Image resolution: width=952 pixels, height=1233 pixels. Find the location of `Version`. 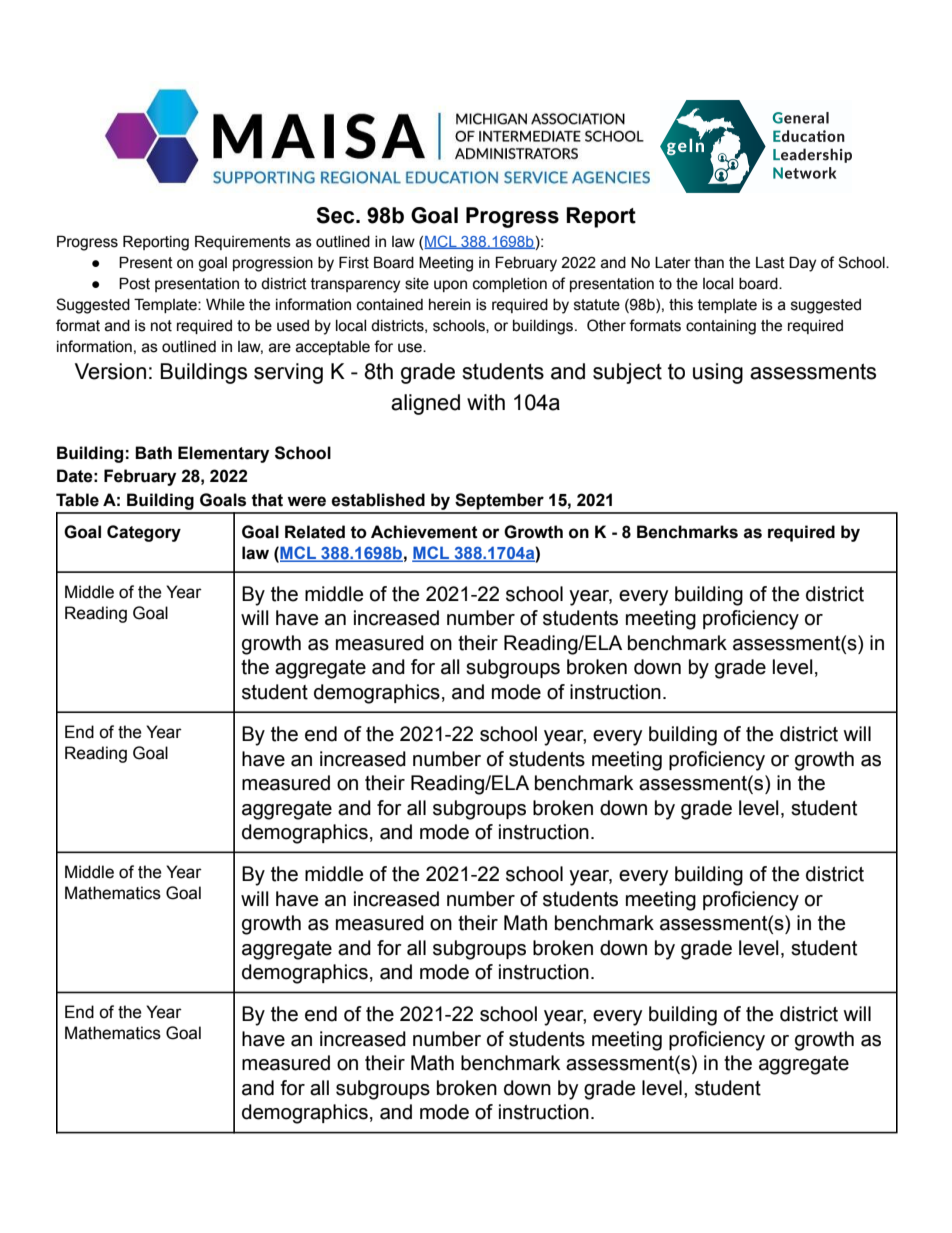

Version is located at coordinates (110, 371).
